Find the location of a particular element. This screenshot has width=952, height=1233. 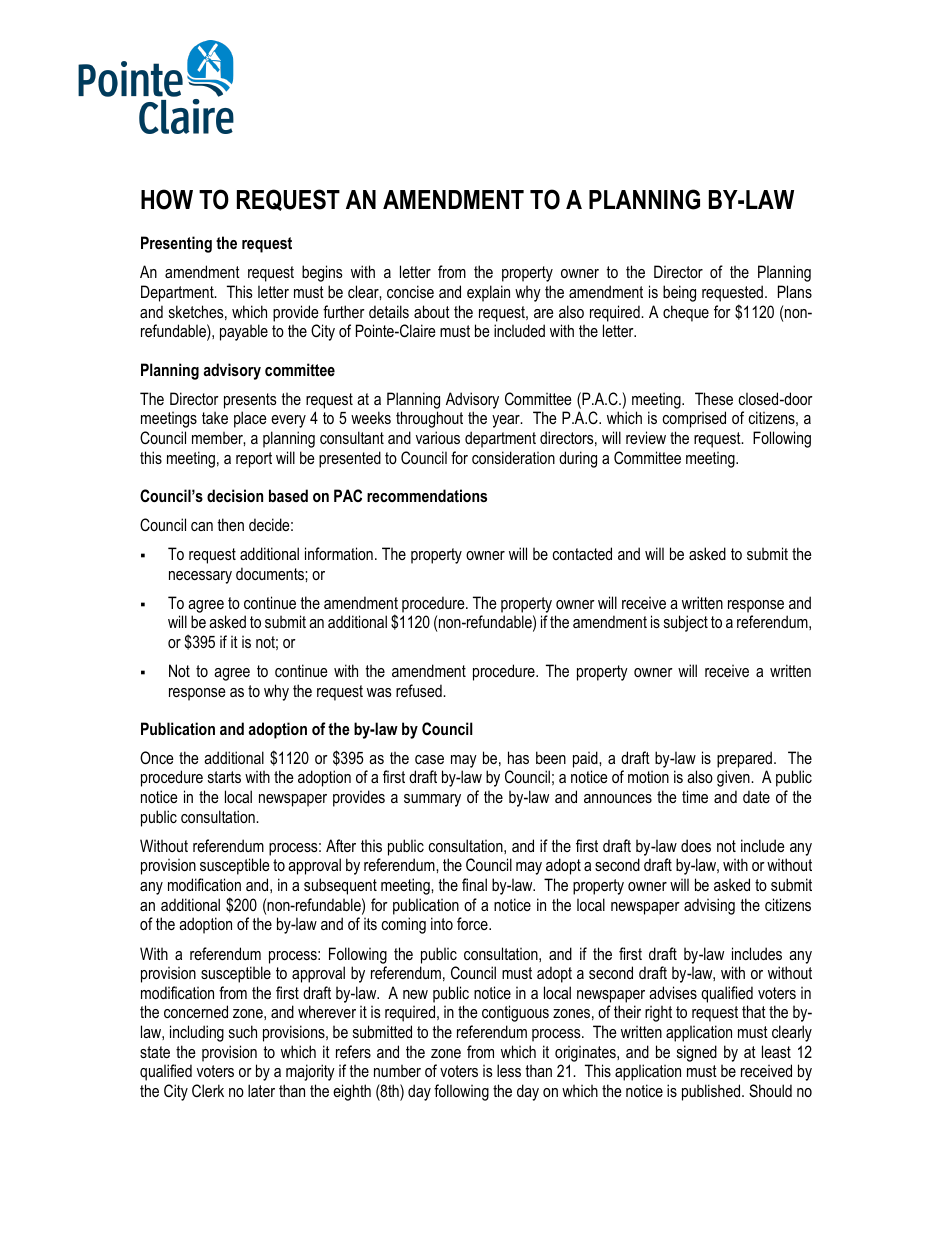

Clerk is located at coordinates (208, 1090).
